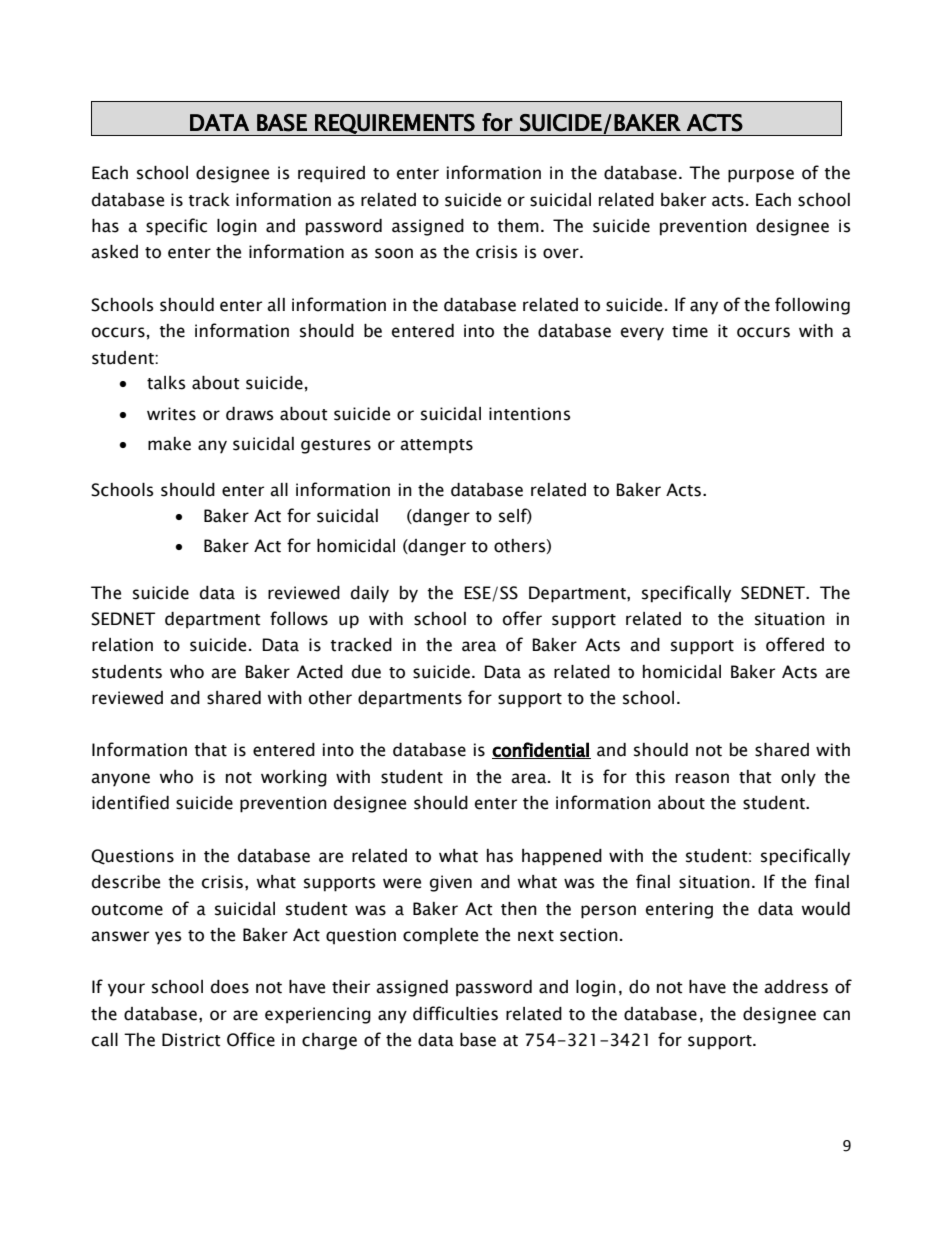 This page has height=1233, width=952. I want to click on difficulties, so click(455, 1013).
